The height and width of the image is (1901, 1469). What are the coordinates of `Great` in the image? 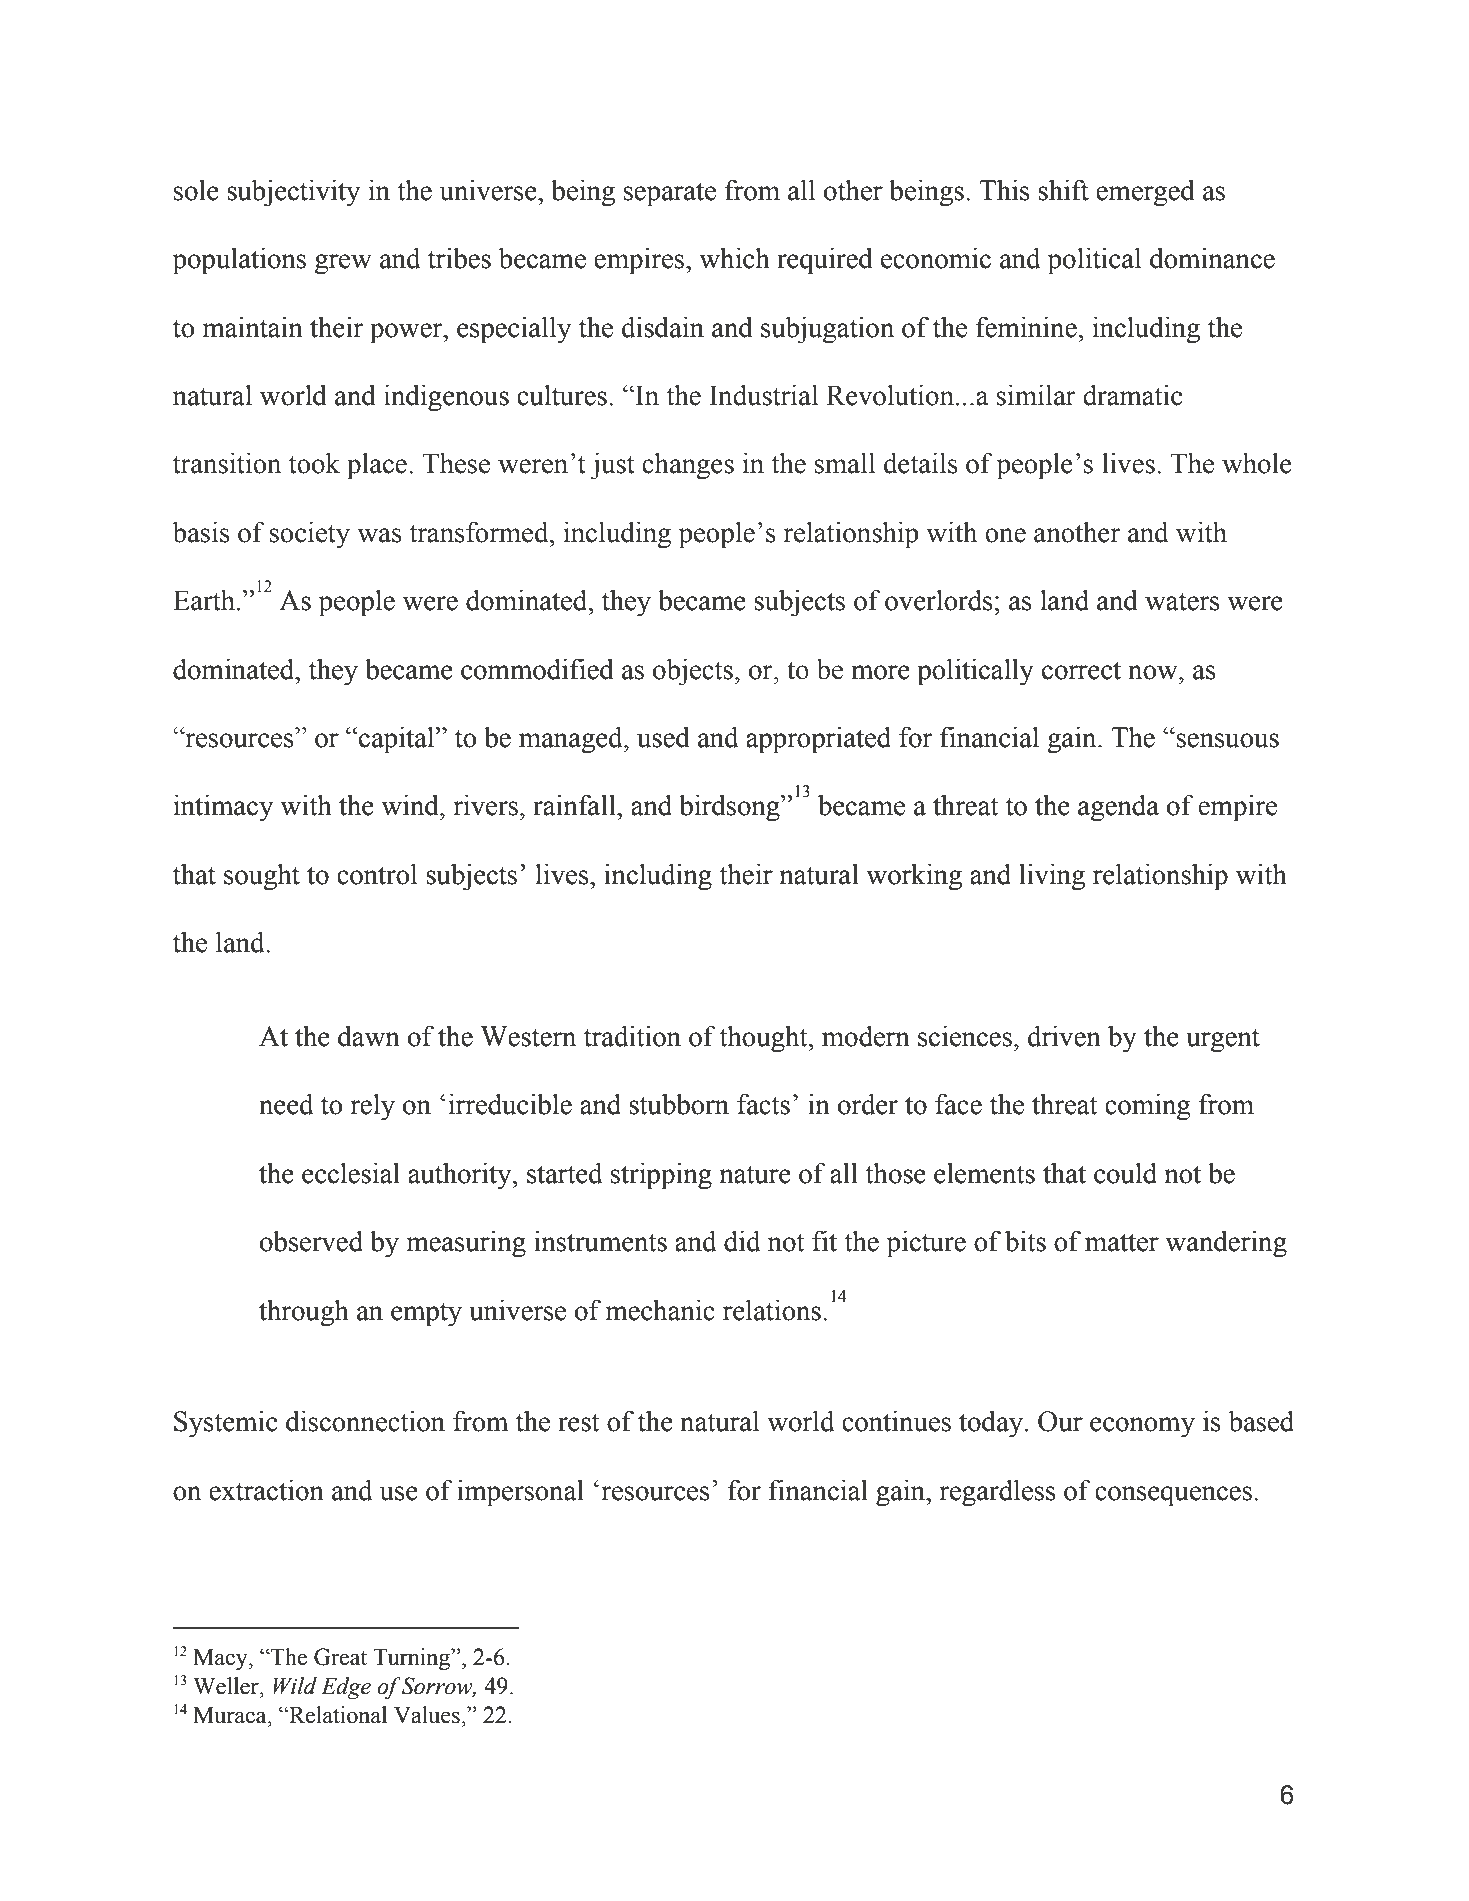 It's located at (340, 1657).
